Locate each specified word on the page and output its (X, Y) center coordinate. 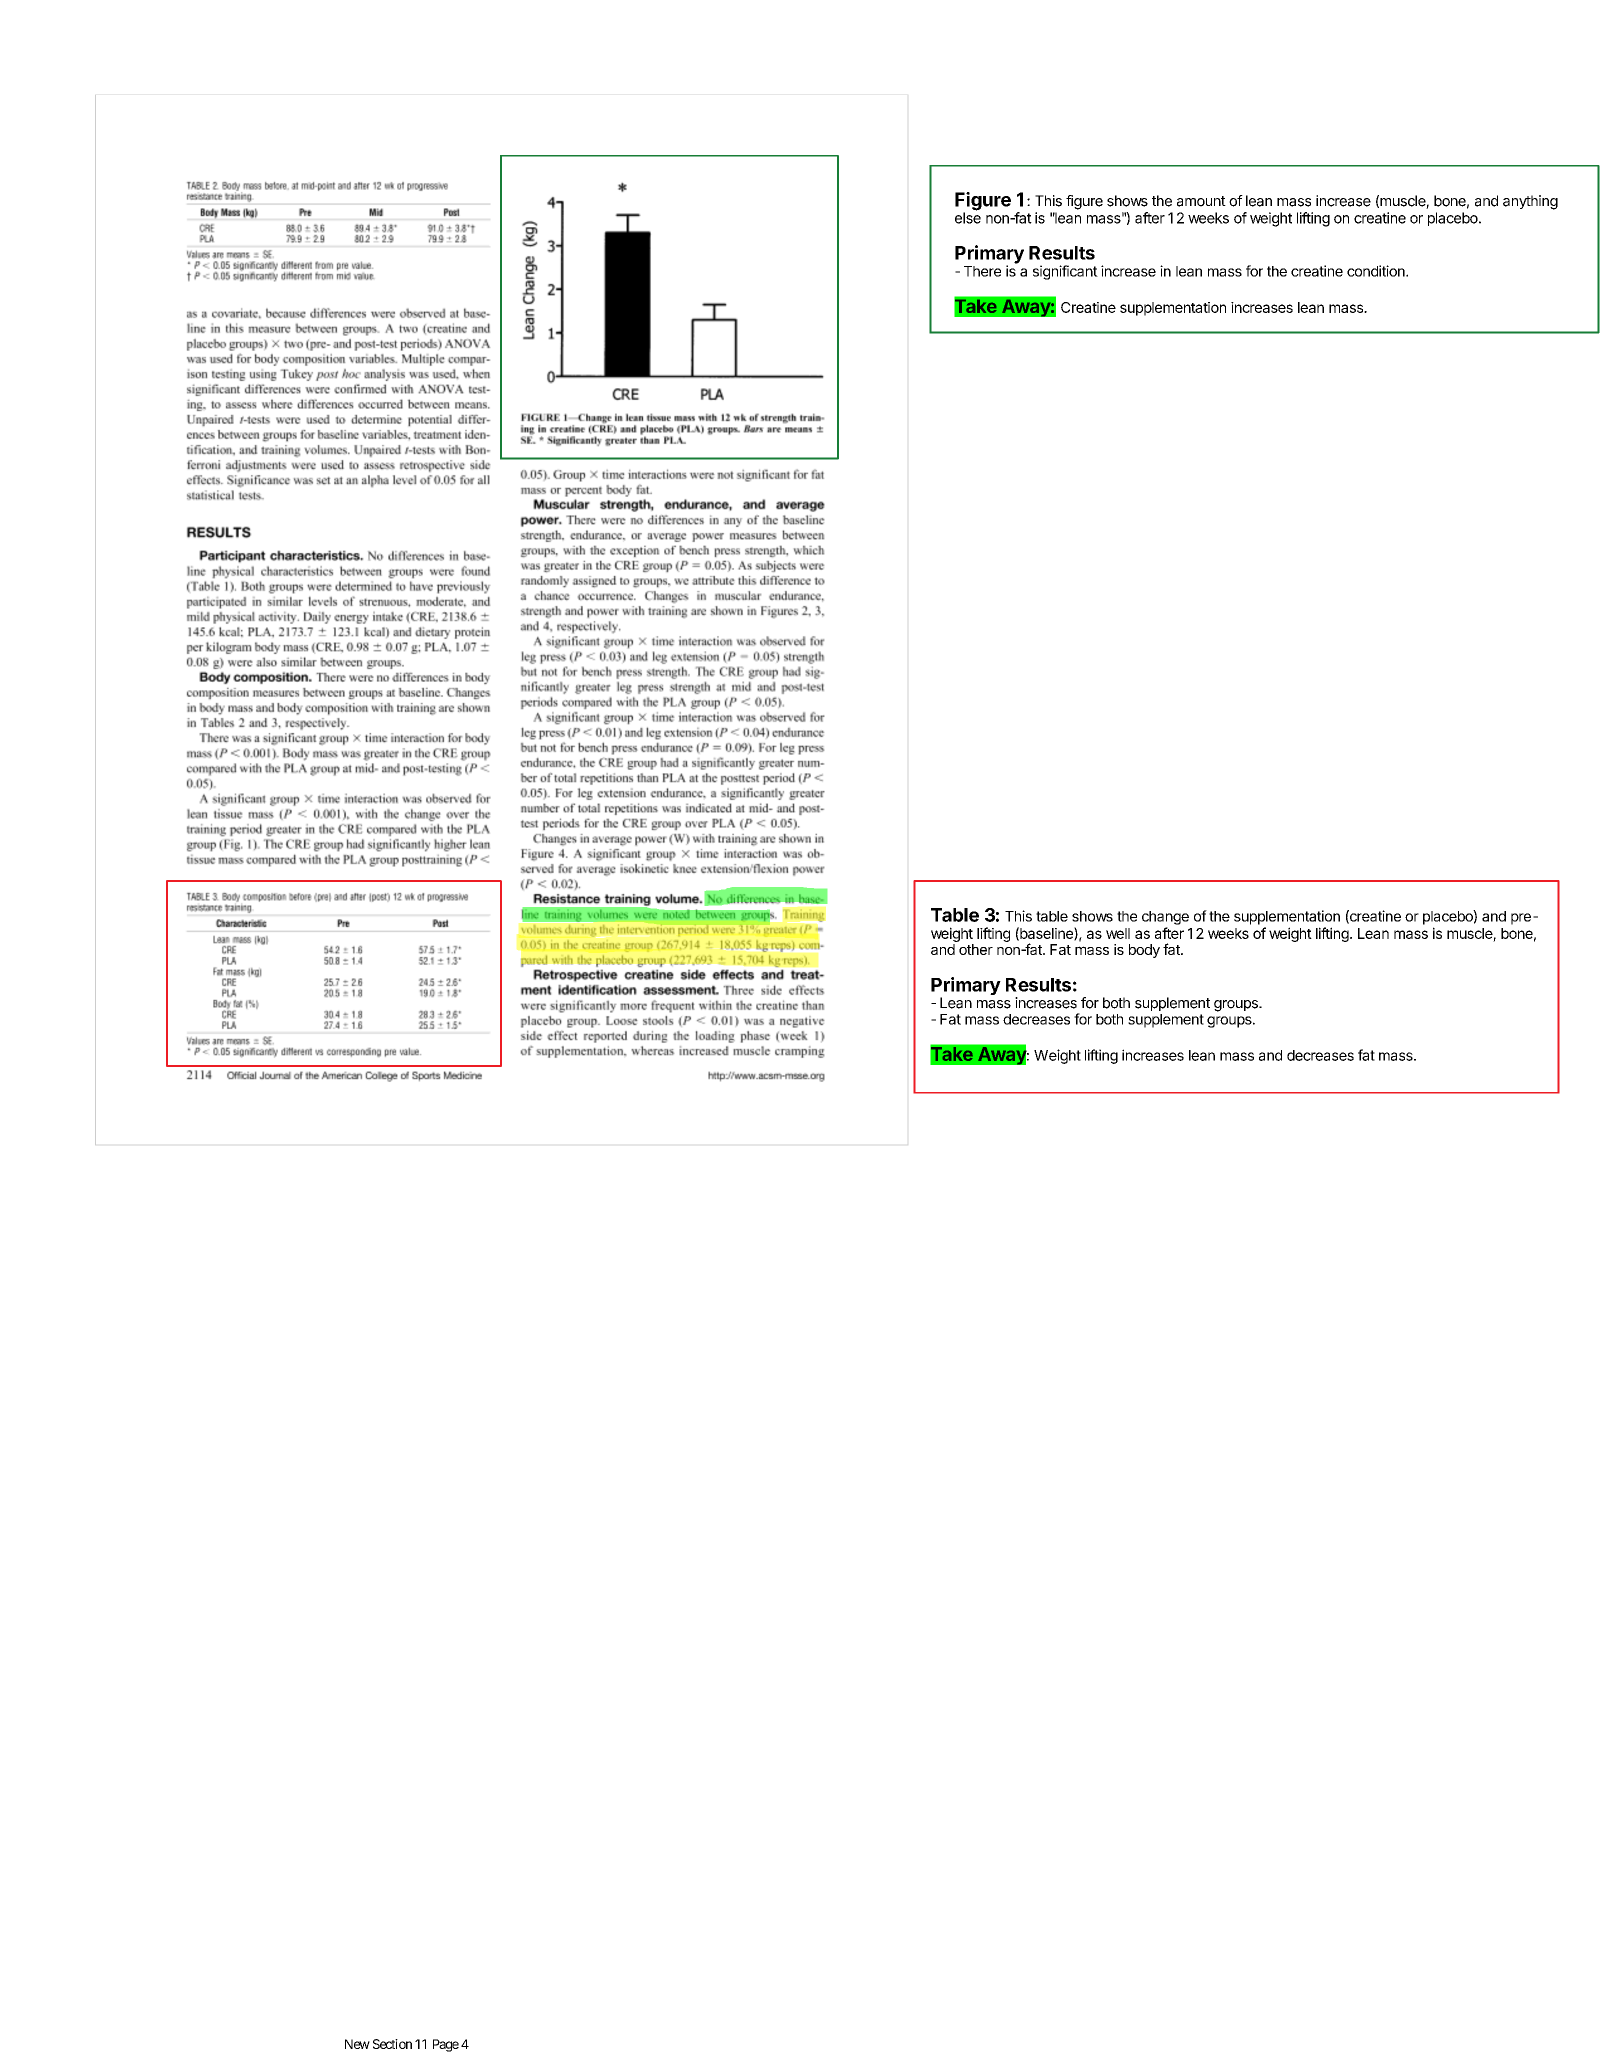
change (1165, 918)
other (976, 949)
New (357, 2044)
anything (1530, 202)
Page (446, 2045)
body (1144, 951)
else (968, 217)
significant (1065, 272)
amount (1201, 201)
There (982, 271)
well (1118, 933)
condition (1377, 271)
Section (392, 2044)
